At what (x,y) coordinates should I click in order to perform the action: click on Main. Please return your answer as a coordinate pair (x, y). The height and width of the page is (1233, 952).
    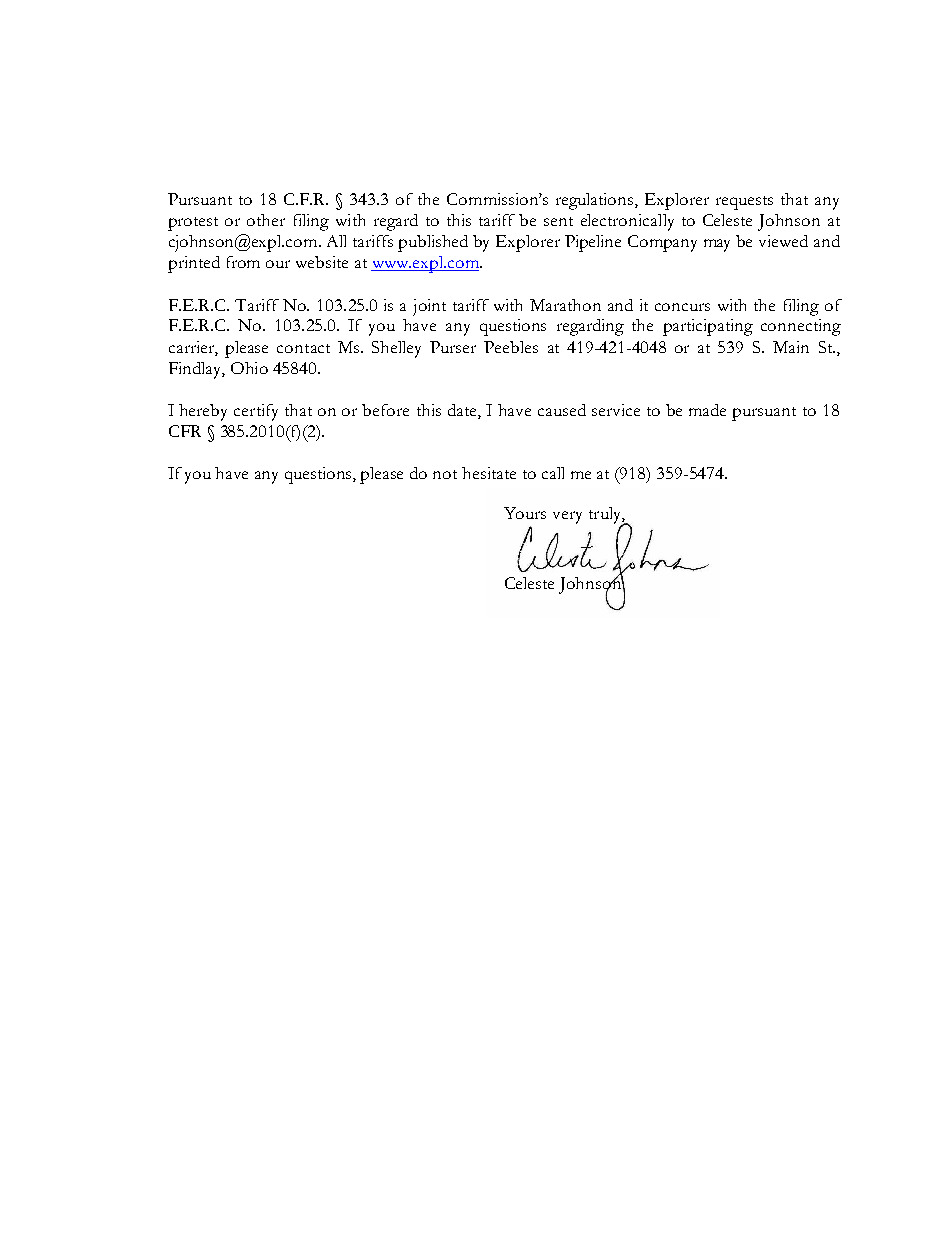
    Looking at the image, I should click on (791, 347).
